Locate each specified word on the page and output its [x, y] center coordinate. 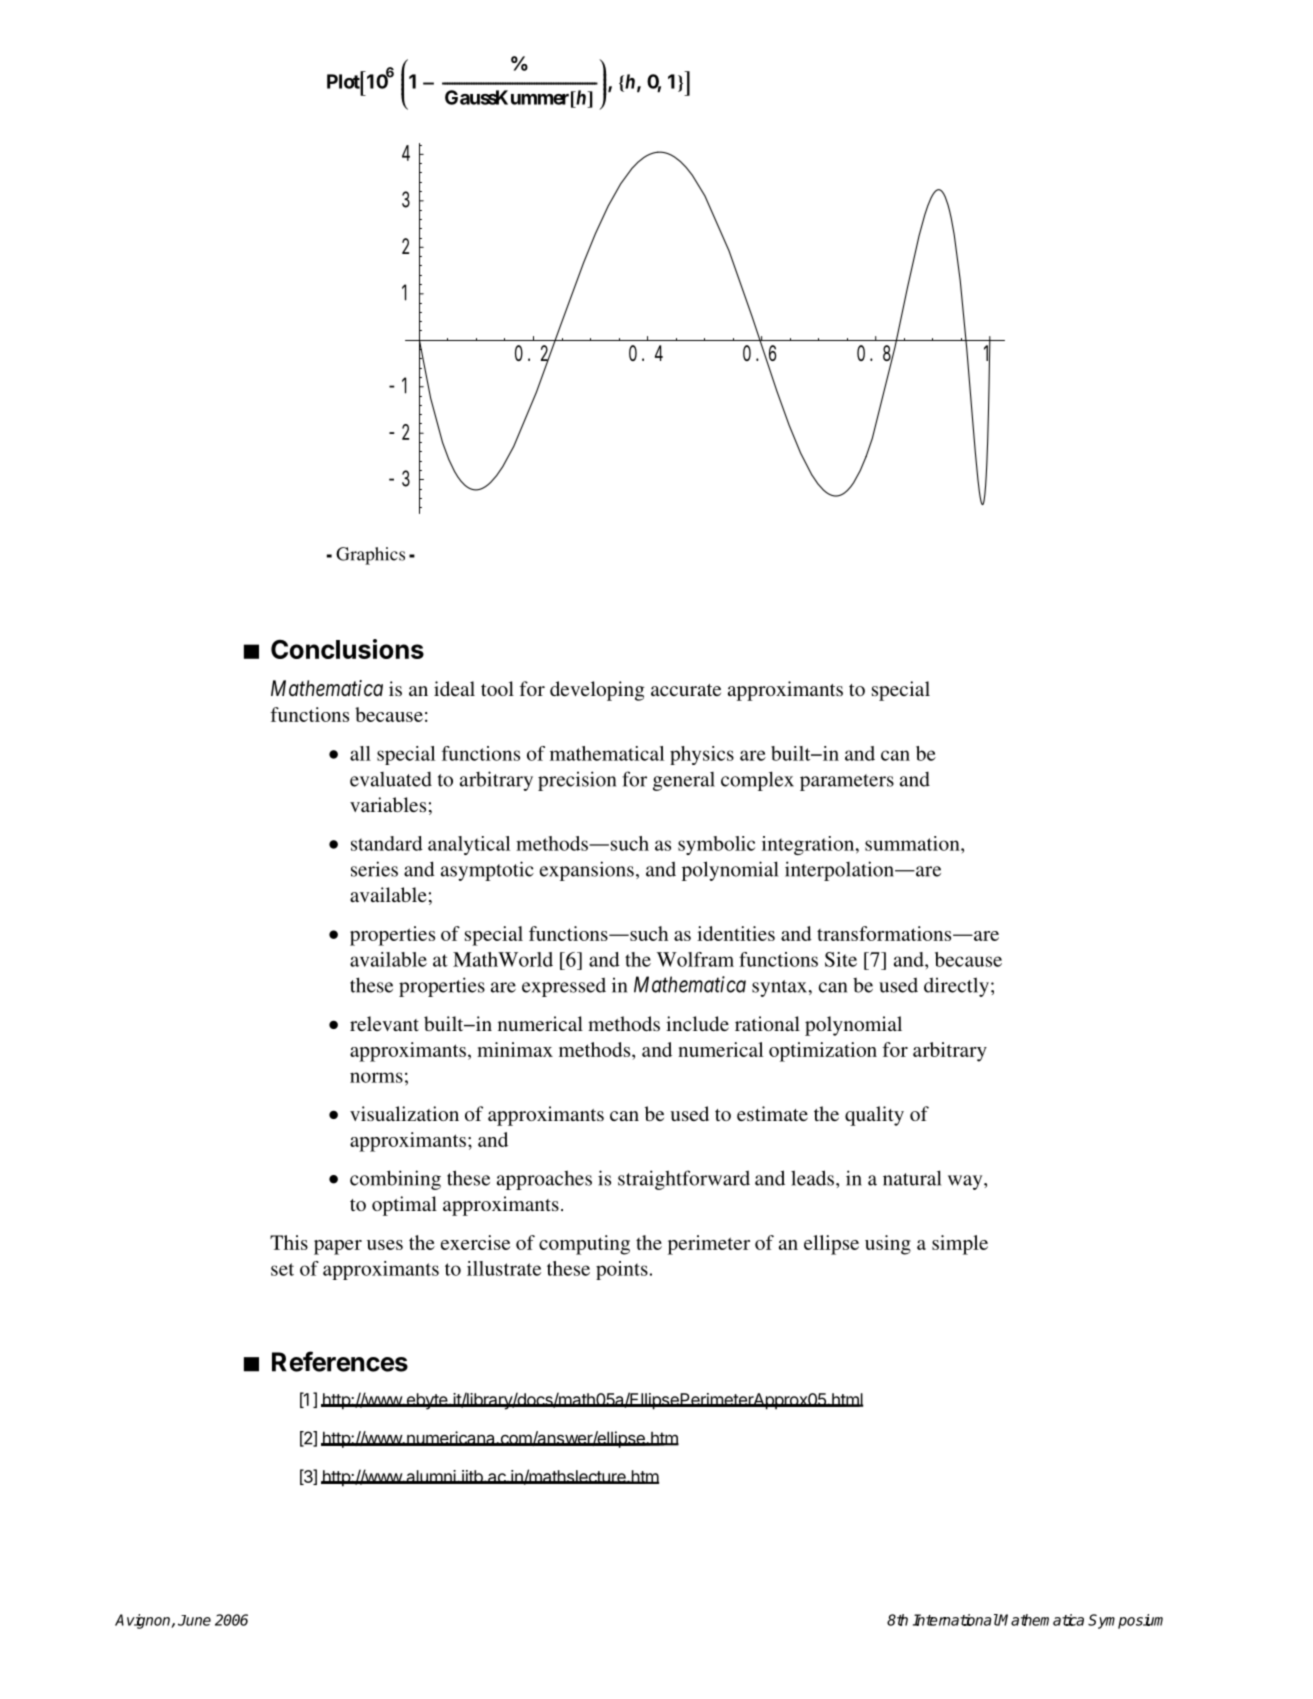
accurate [686, 690]
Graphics [370, 556]
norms [376, 1077]
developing [597, 691]
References [340, 1361]
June [194, 1620]
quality [874, 1116]
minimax [515, 1049]
